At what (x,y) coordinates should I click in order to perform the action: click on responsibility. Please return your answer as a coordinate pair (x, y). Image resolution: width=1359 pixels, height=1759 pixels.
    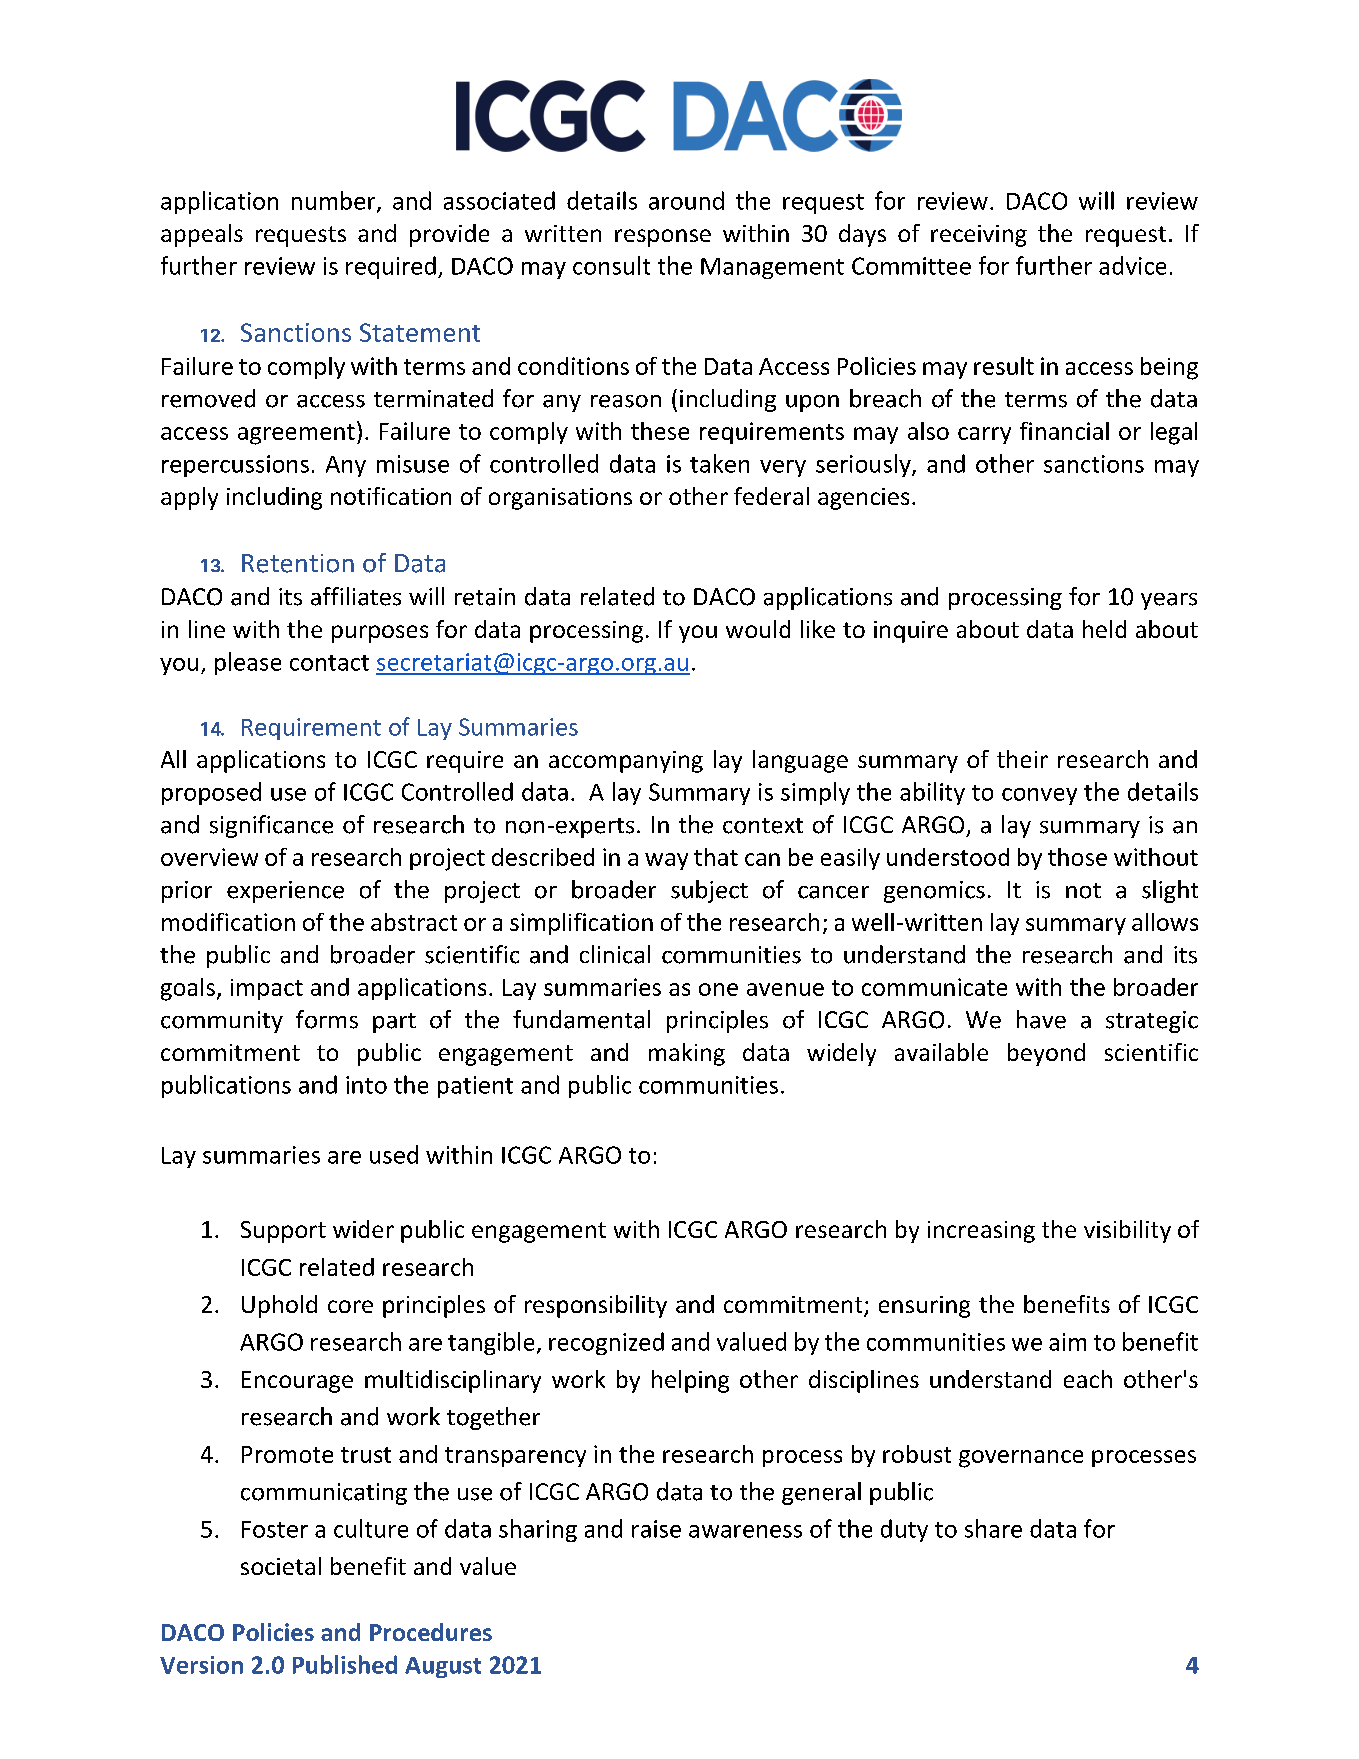
    Looking at the image, I should click on (596, 1306).
